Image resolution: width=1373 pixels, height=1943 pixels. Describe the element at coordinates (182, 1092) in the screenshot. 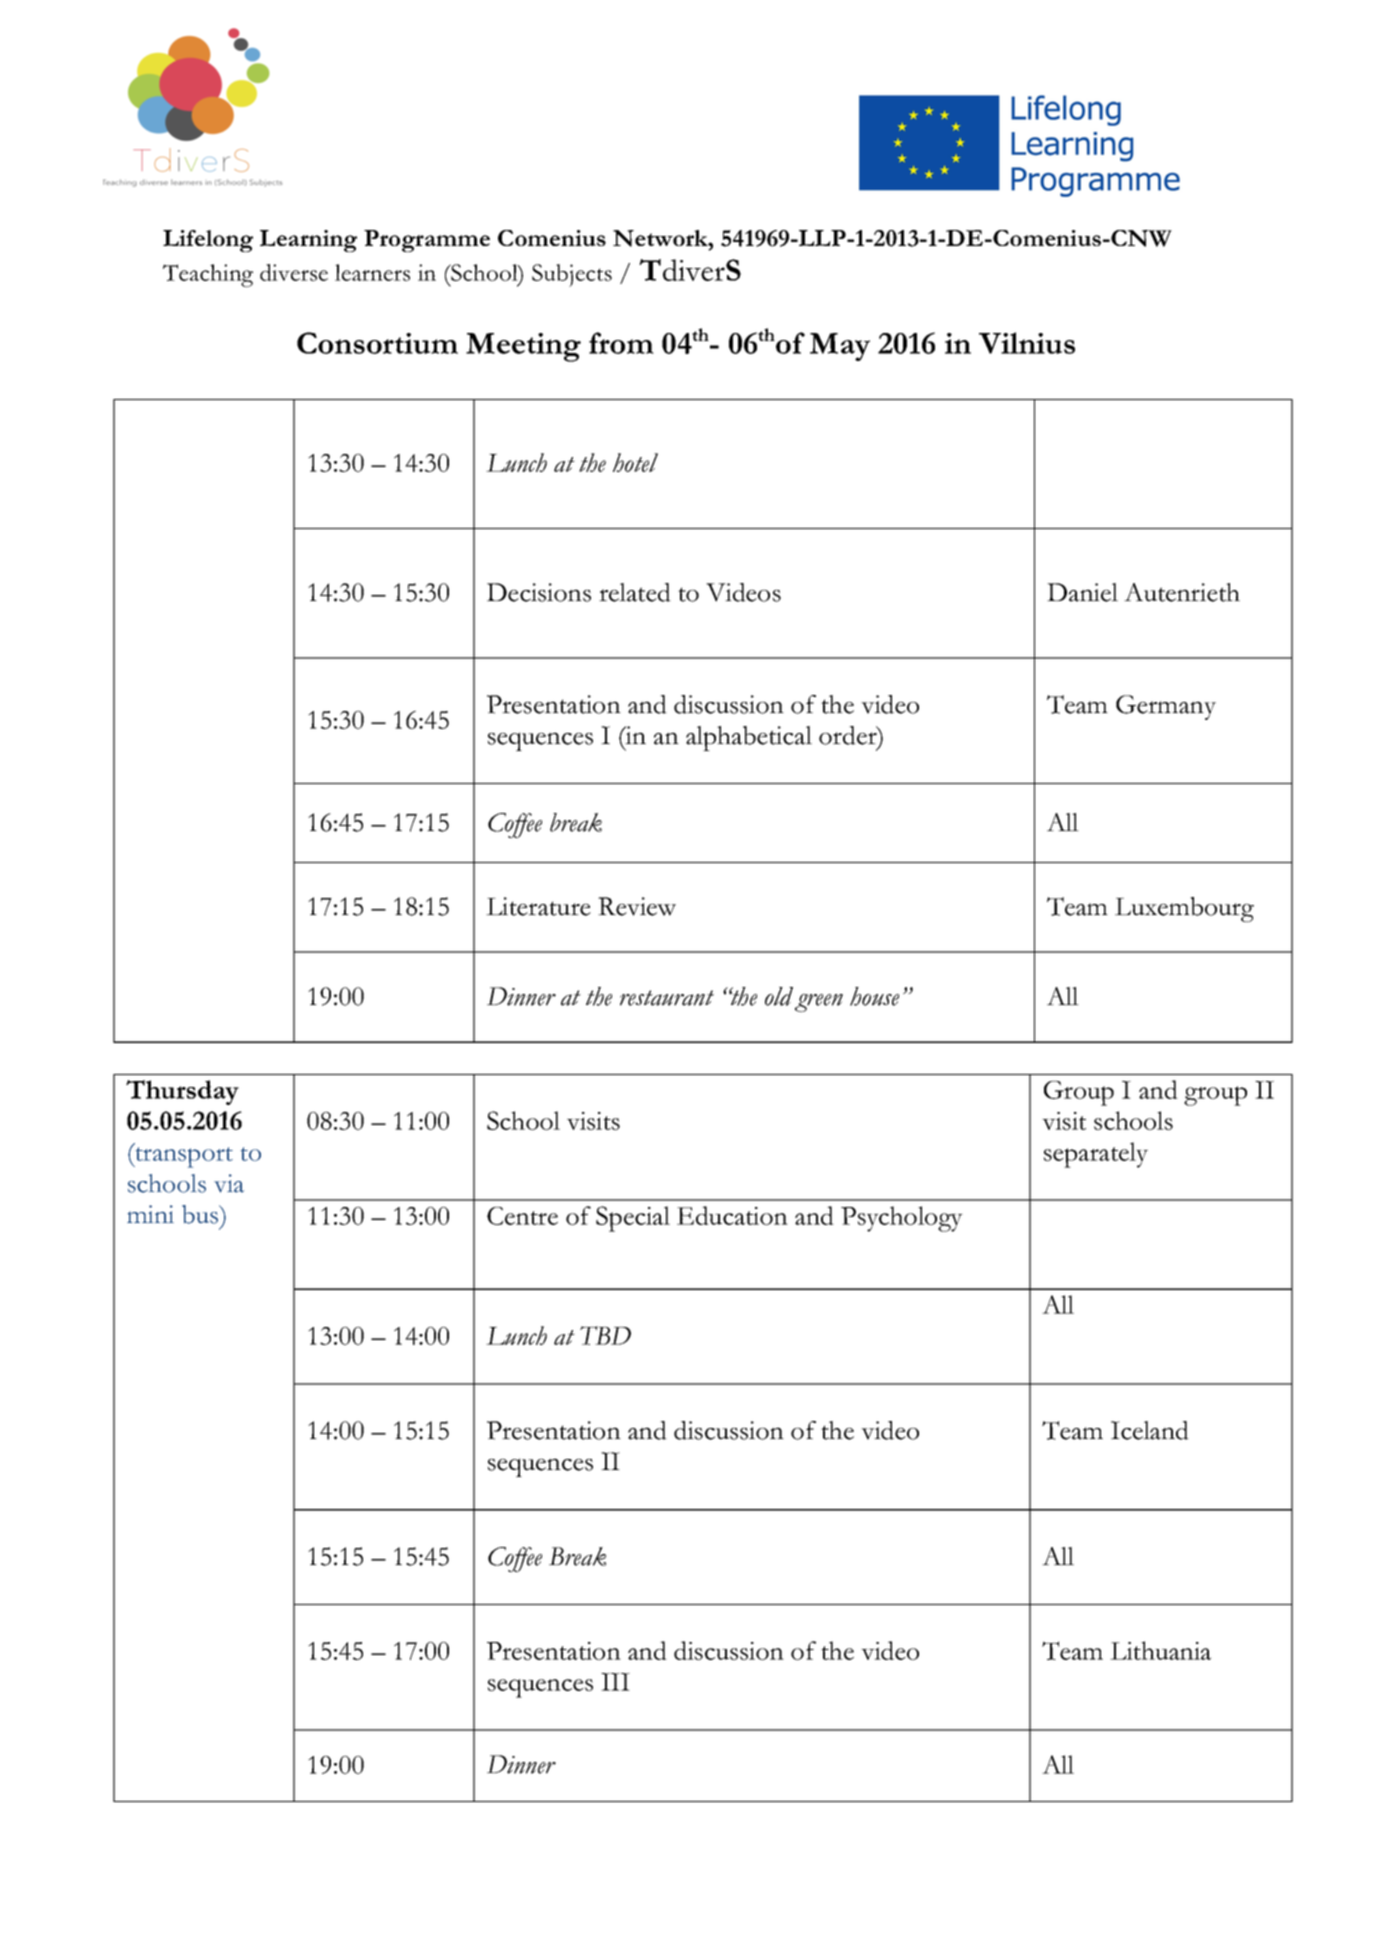

I see `Thursday` at that location.
